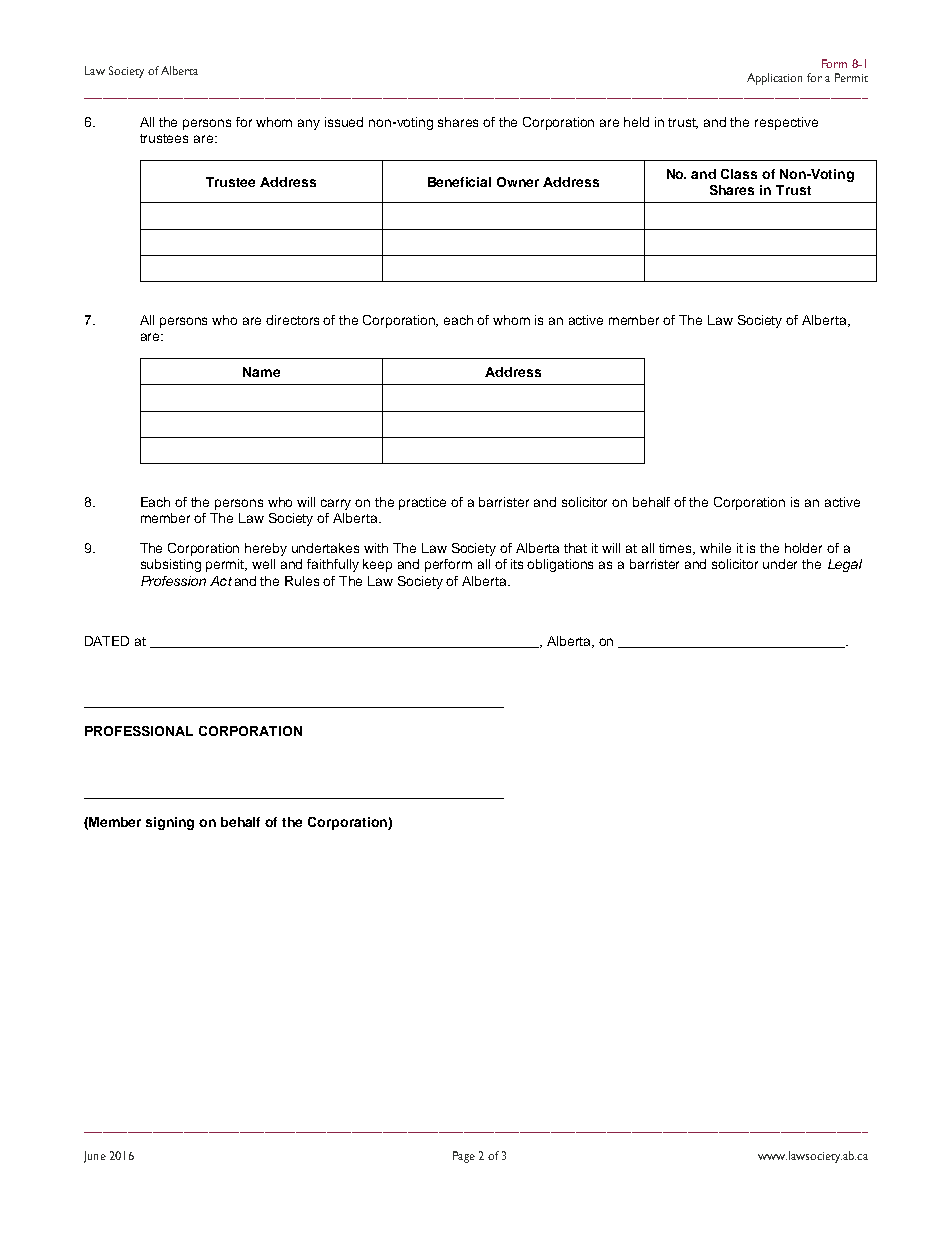 Image resolution: width=952 pixels, height=1233 pixels. I want to click on while, so click(715, 548).
